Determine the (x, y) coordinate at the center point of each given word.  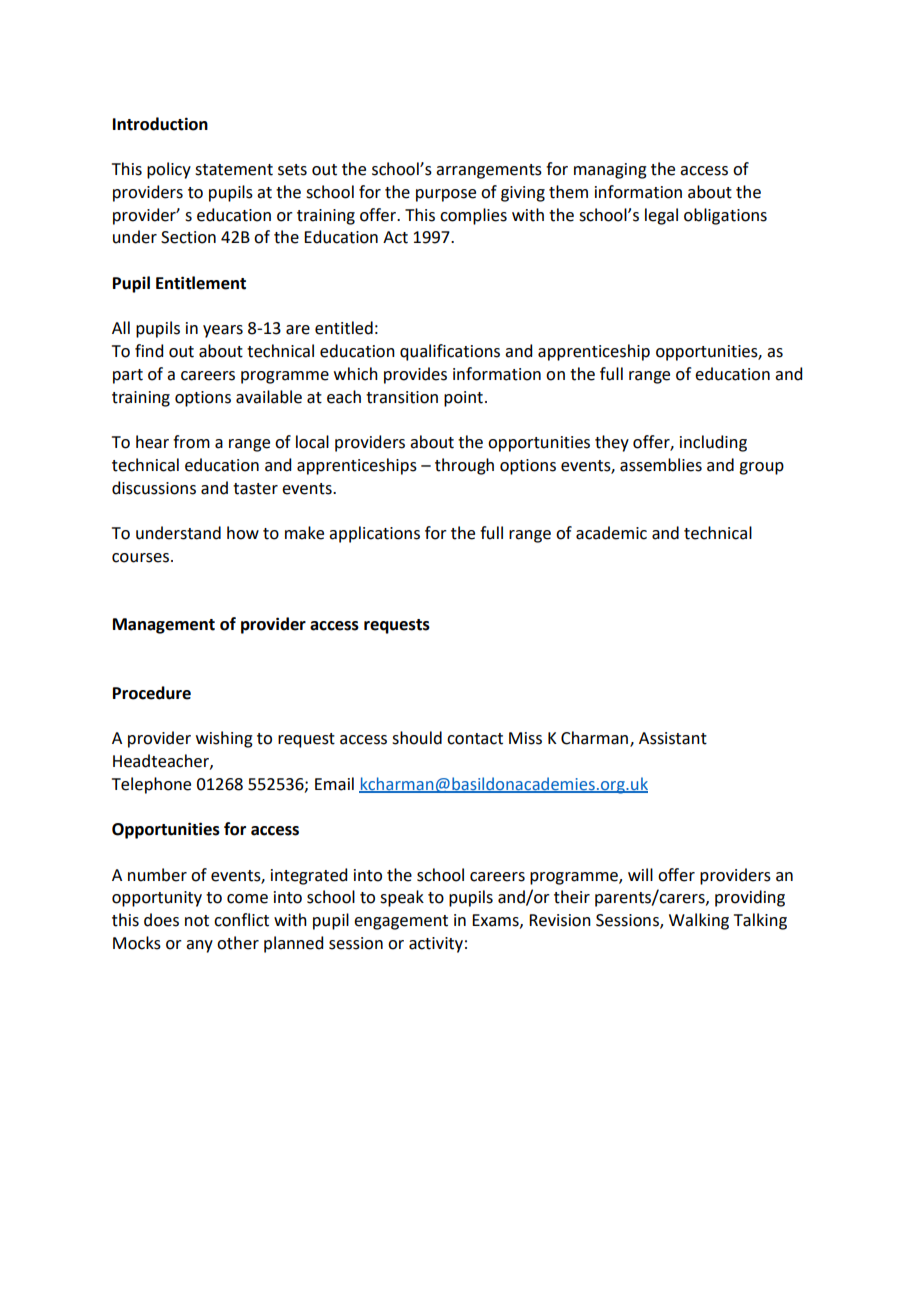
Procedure (152, 693)
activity (436, 945)
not (197, 921)
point (463, 399)
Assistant (673, 738)
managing (610, 171)
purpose (446, 195)
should (417, 738)
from (191, 442)
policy (169, 170)
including (713, 443)
